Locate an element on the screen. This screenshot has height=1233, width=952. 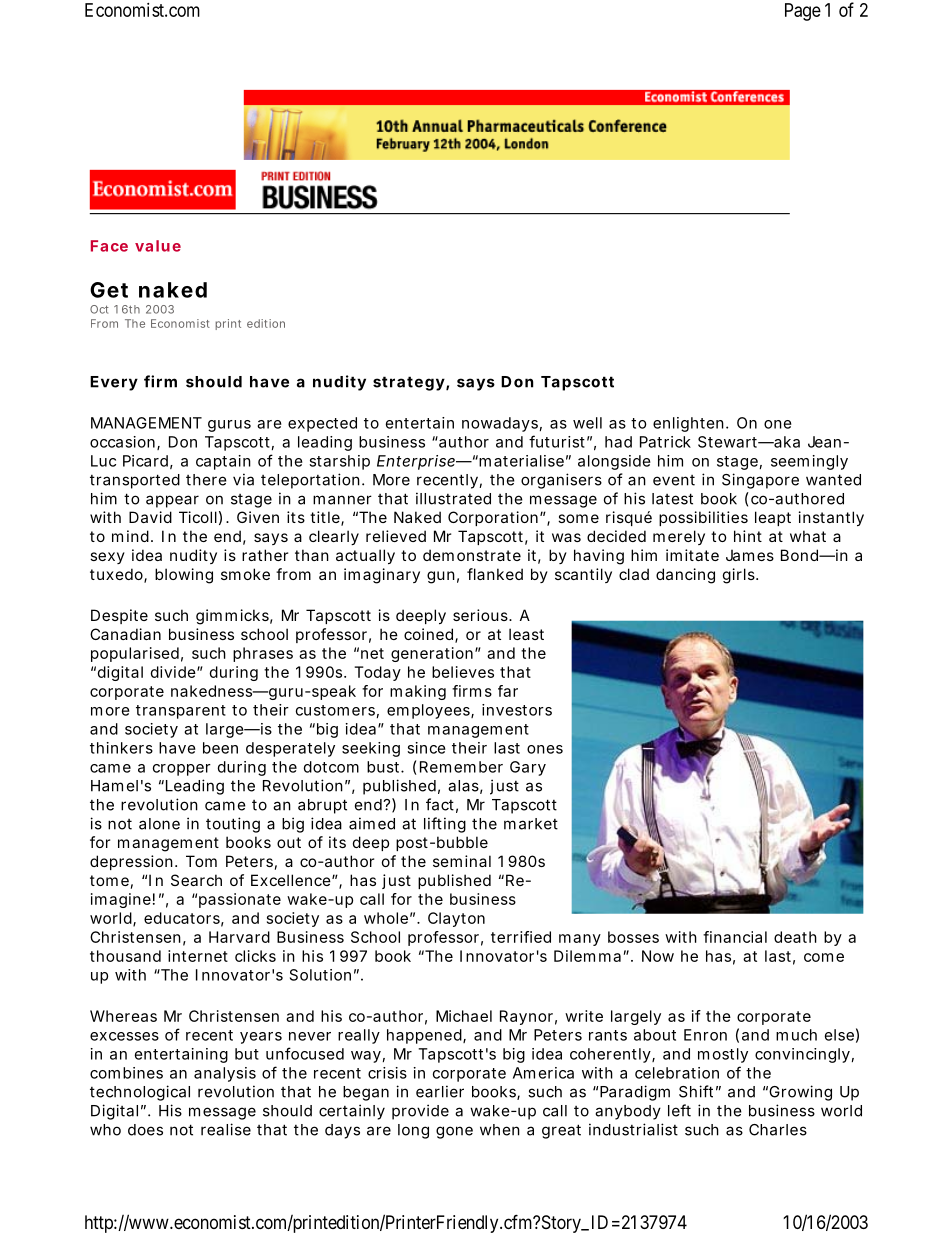
analysis is located at coordinates (225, 1074).
